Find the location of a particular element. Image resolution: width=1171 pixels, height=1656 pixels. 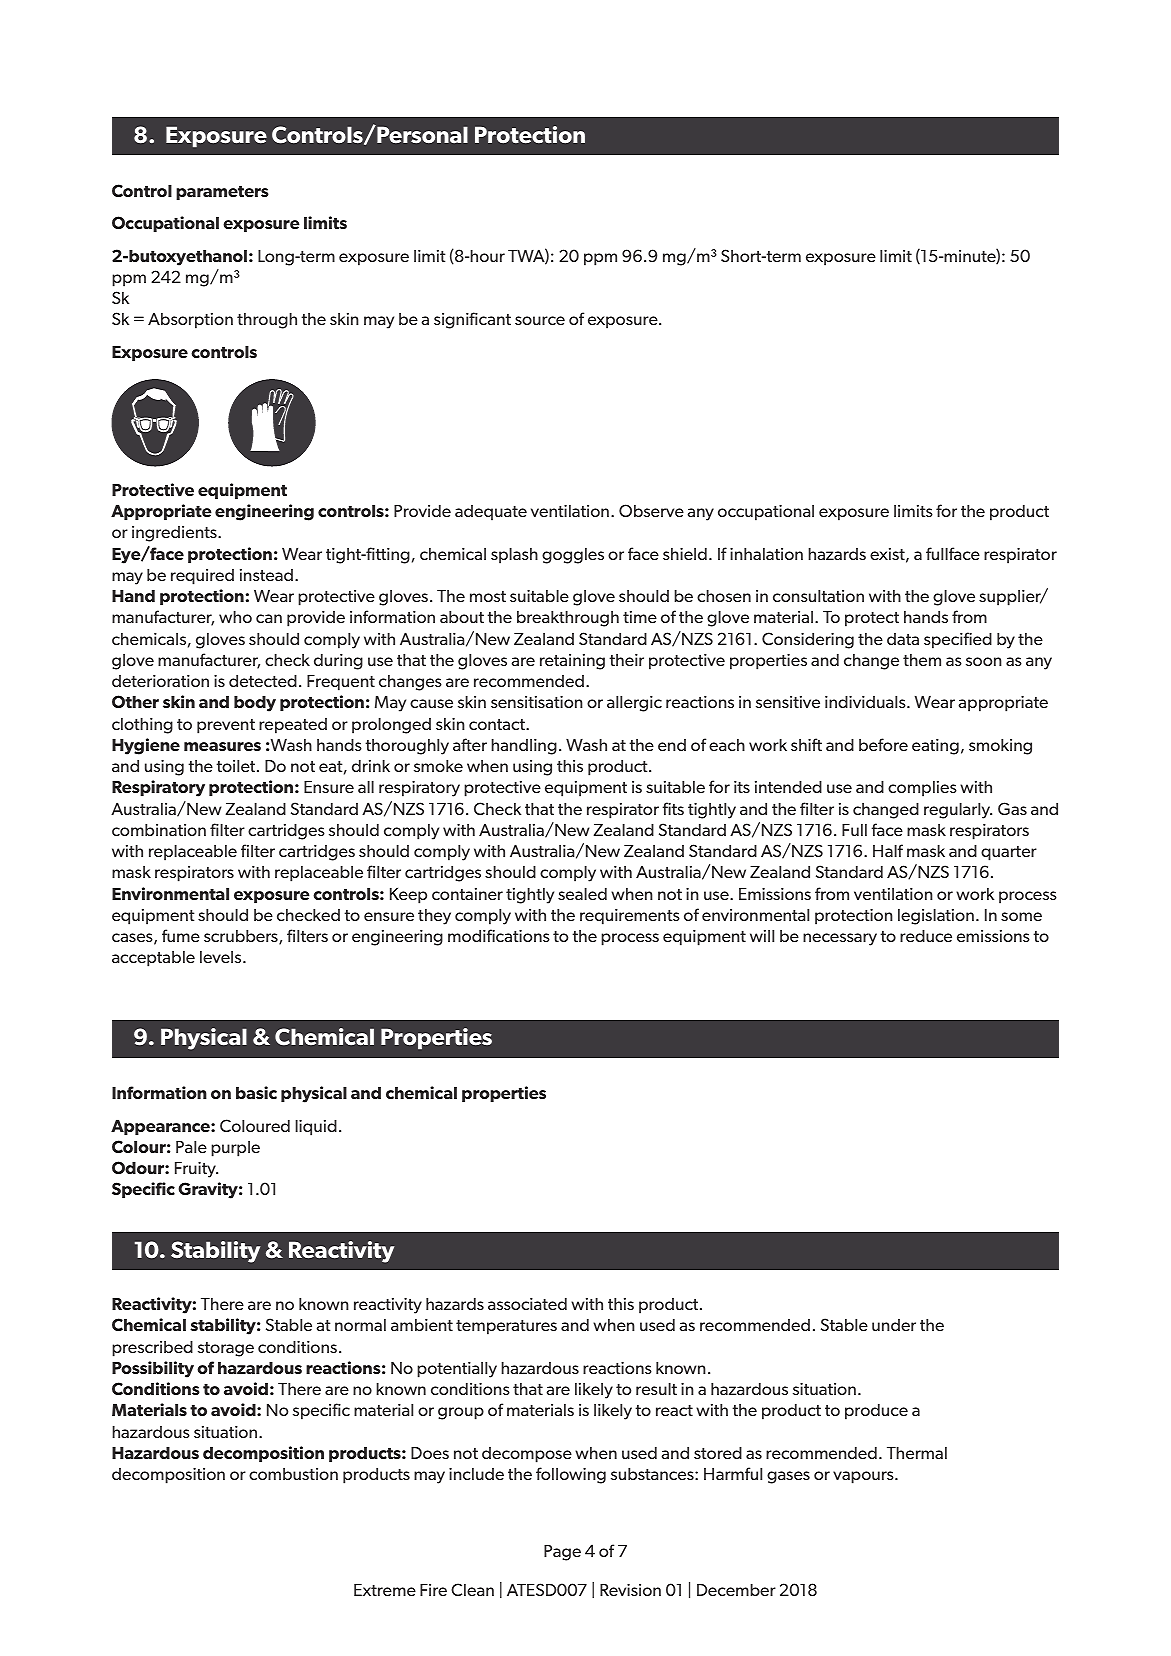

parameters is located at coordinates (222, 193).
